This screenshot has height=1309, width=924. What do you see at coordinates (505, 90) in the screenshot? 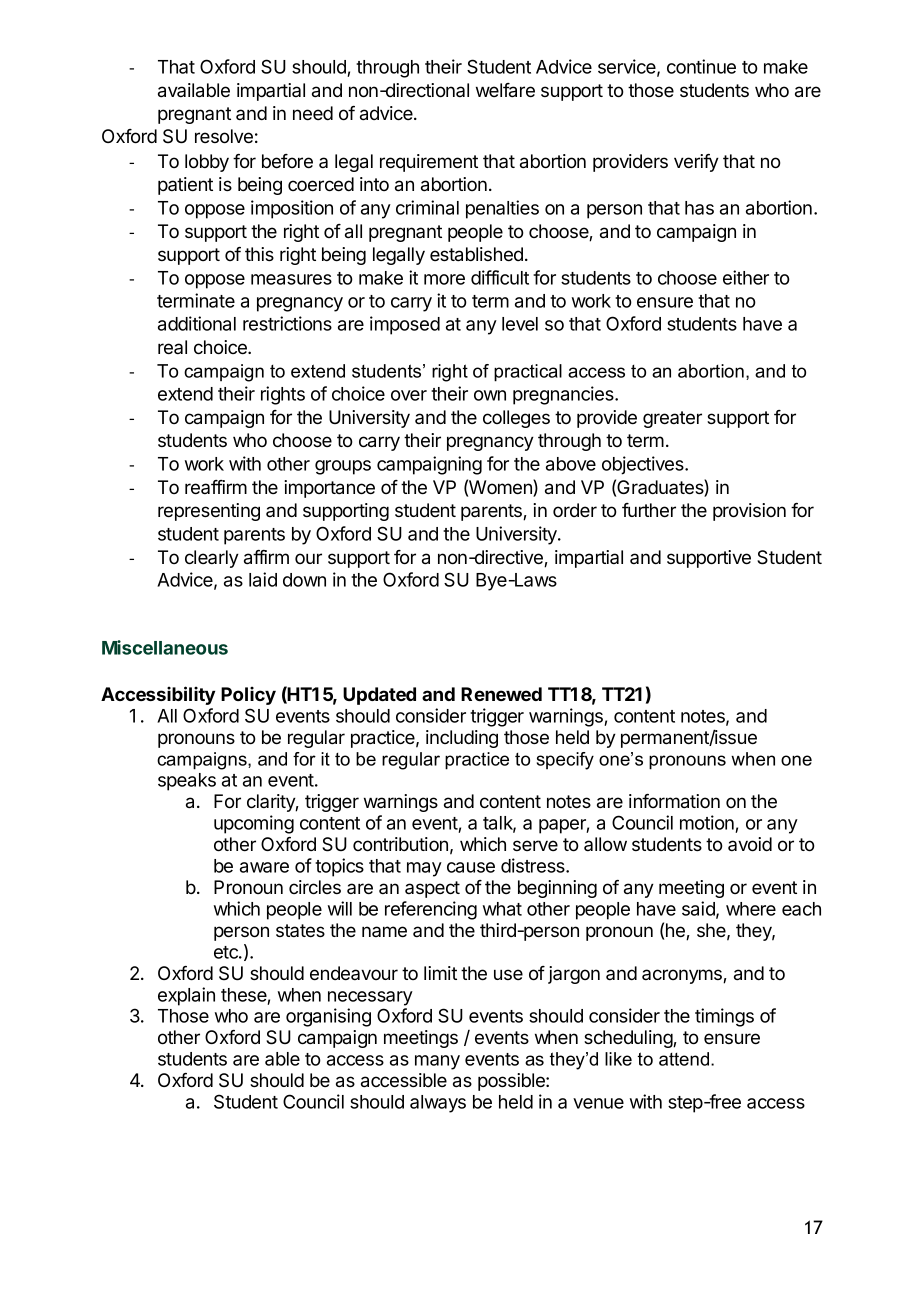
I see `welfare` at bounding box center [505, 90].
